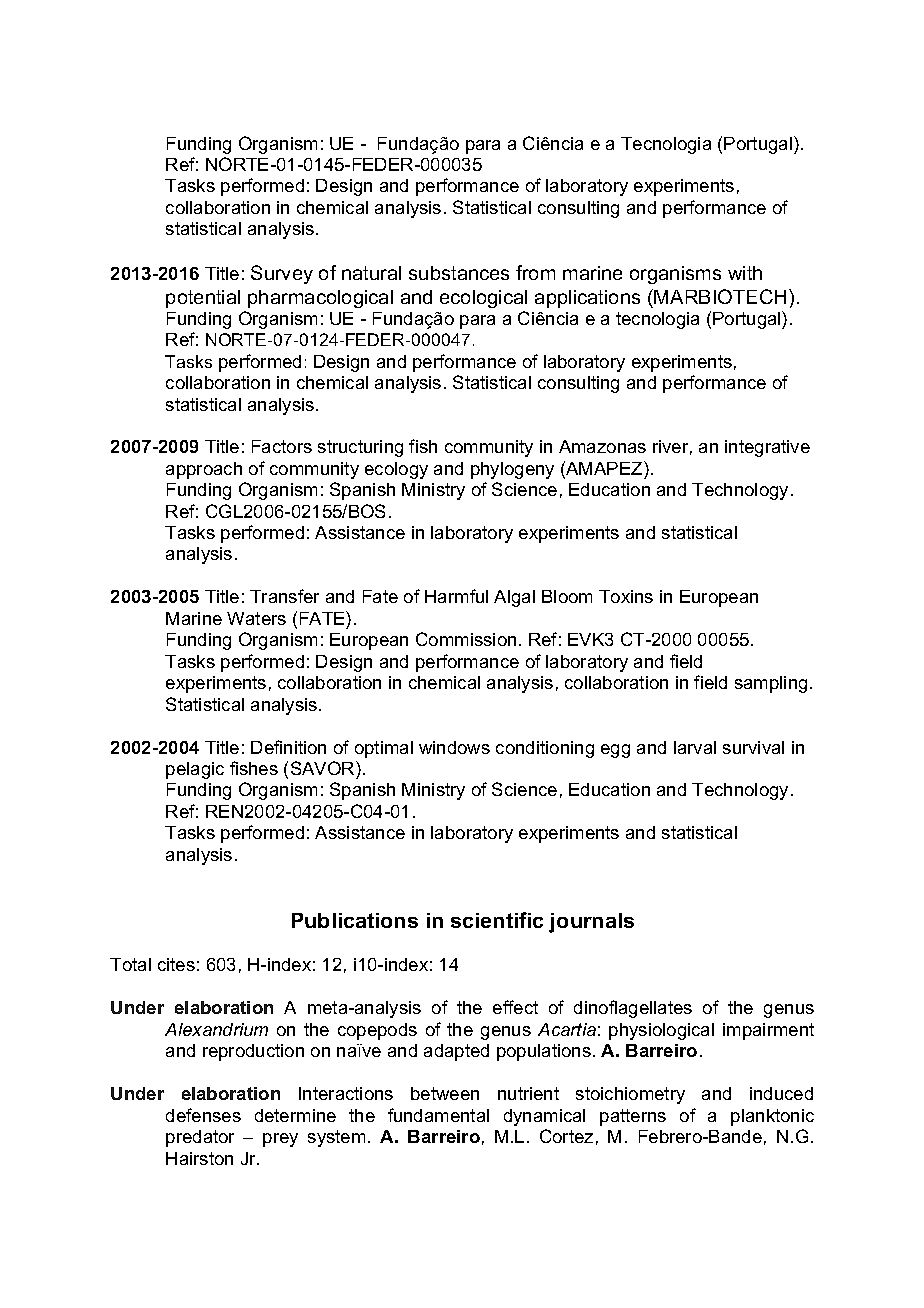  Describe the element at coordinates (745, 273) in the image. I see `with` at that location.
